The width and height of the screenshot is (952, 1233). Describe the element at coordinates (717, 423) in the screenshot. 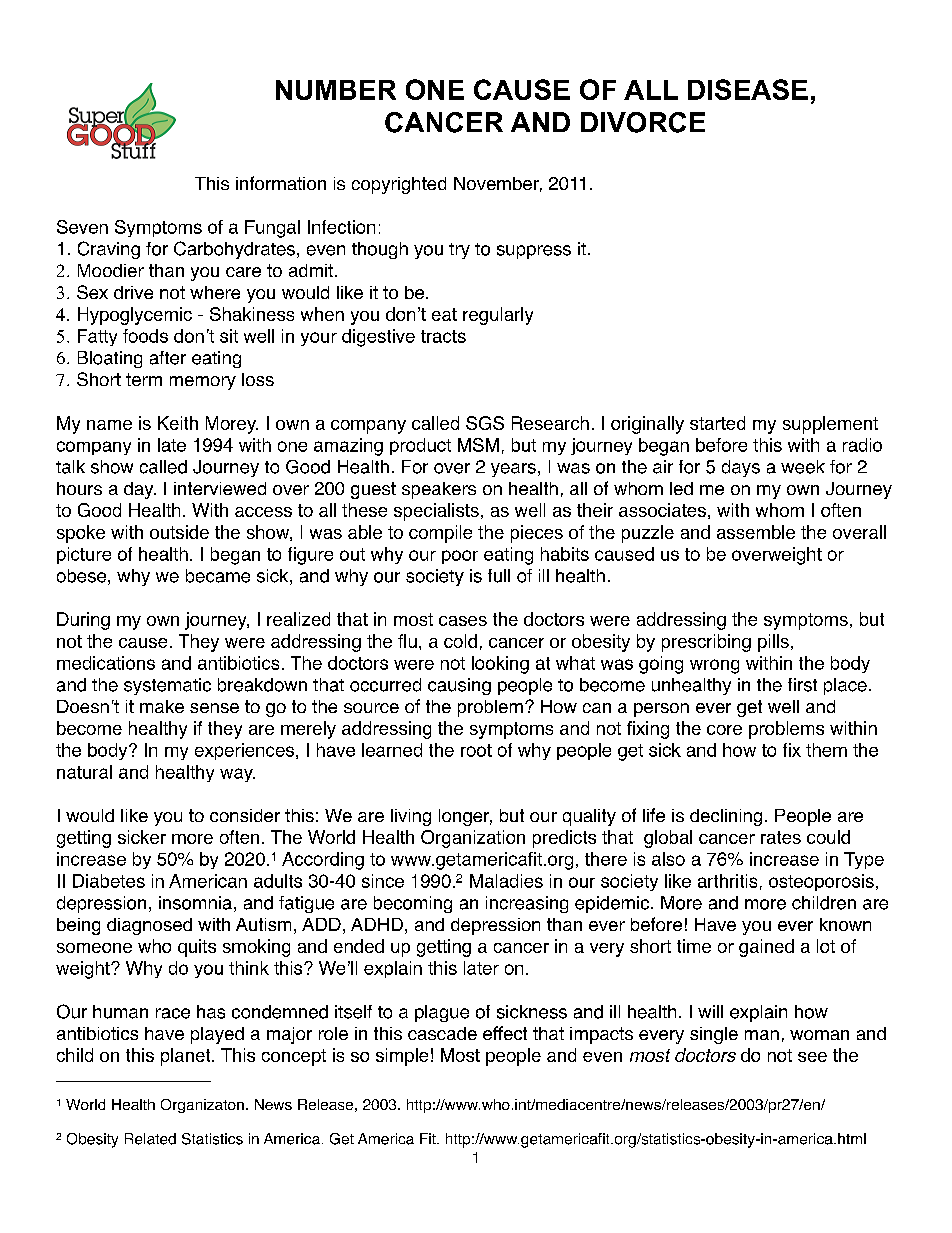

I see `started` at that location.
